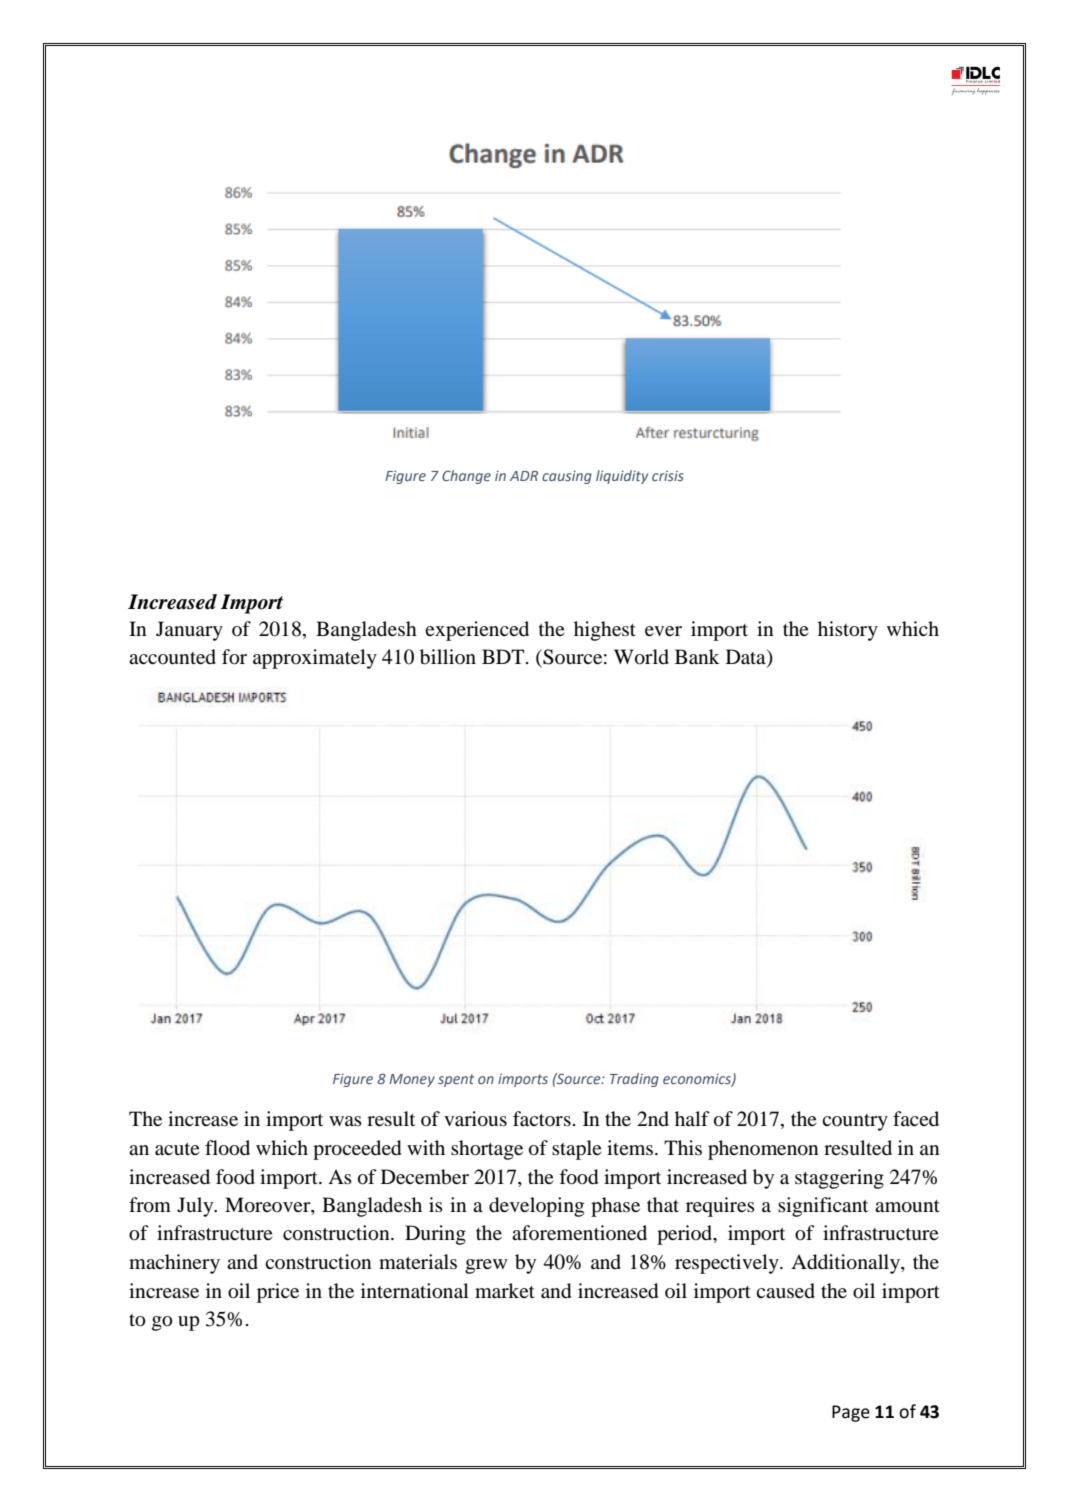 The width and height of the image is (1069, 1512). Describe the element at coordinates (227, 1148) in the image. I see `flood` at that location.
